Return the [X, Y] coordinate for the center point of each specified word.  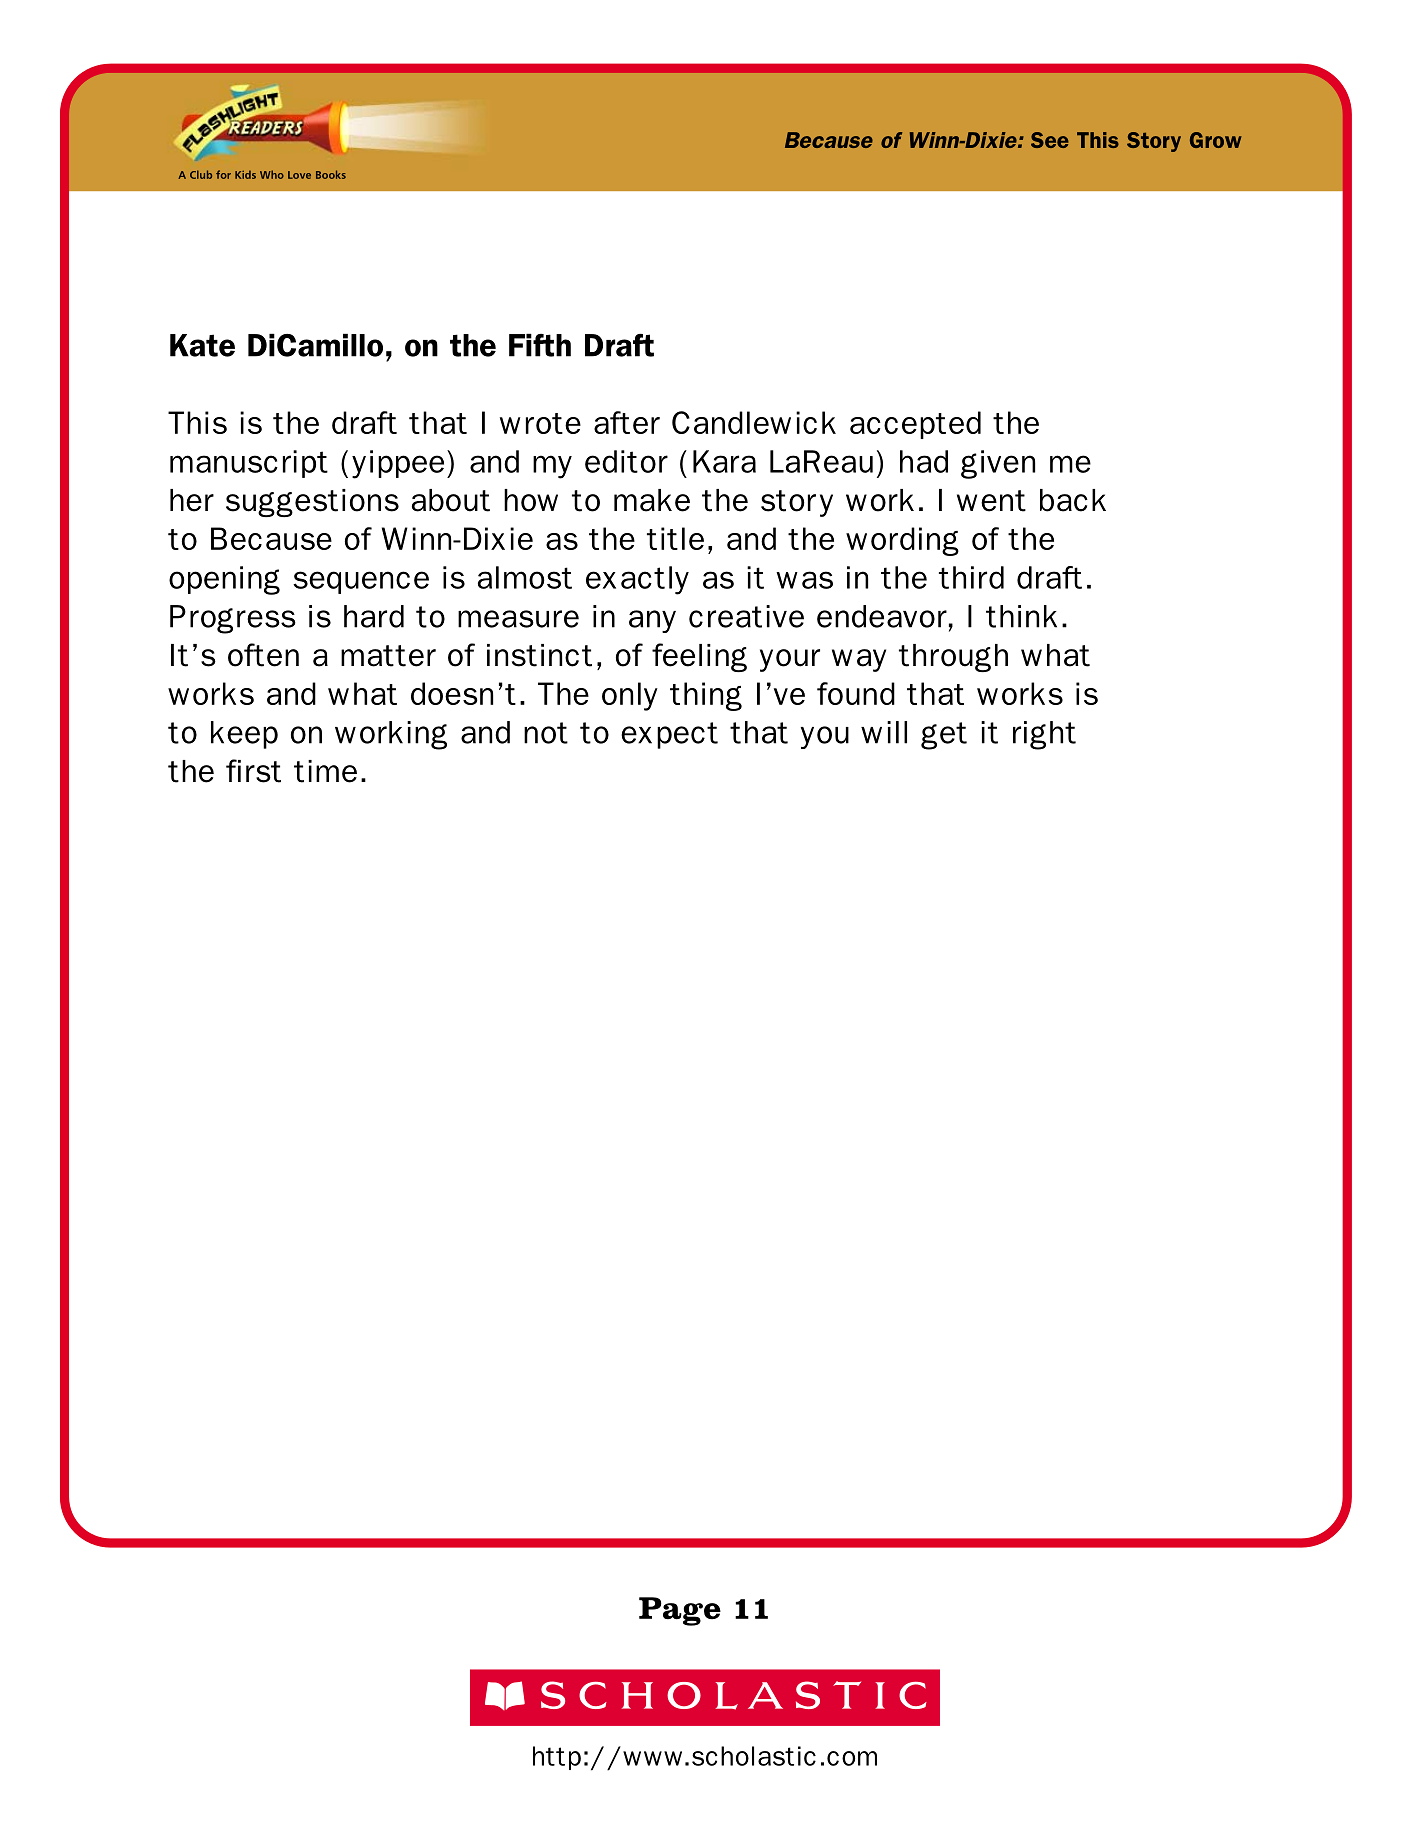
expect [669, 735]
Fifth [540, 345]
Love [299, 175]
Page [680, 1611]
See [1050, 140]
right [1044, 735]
